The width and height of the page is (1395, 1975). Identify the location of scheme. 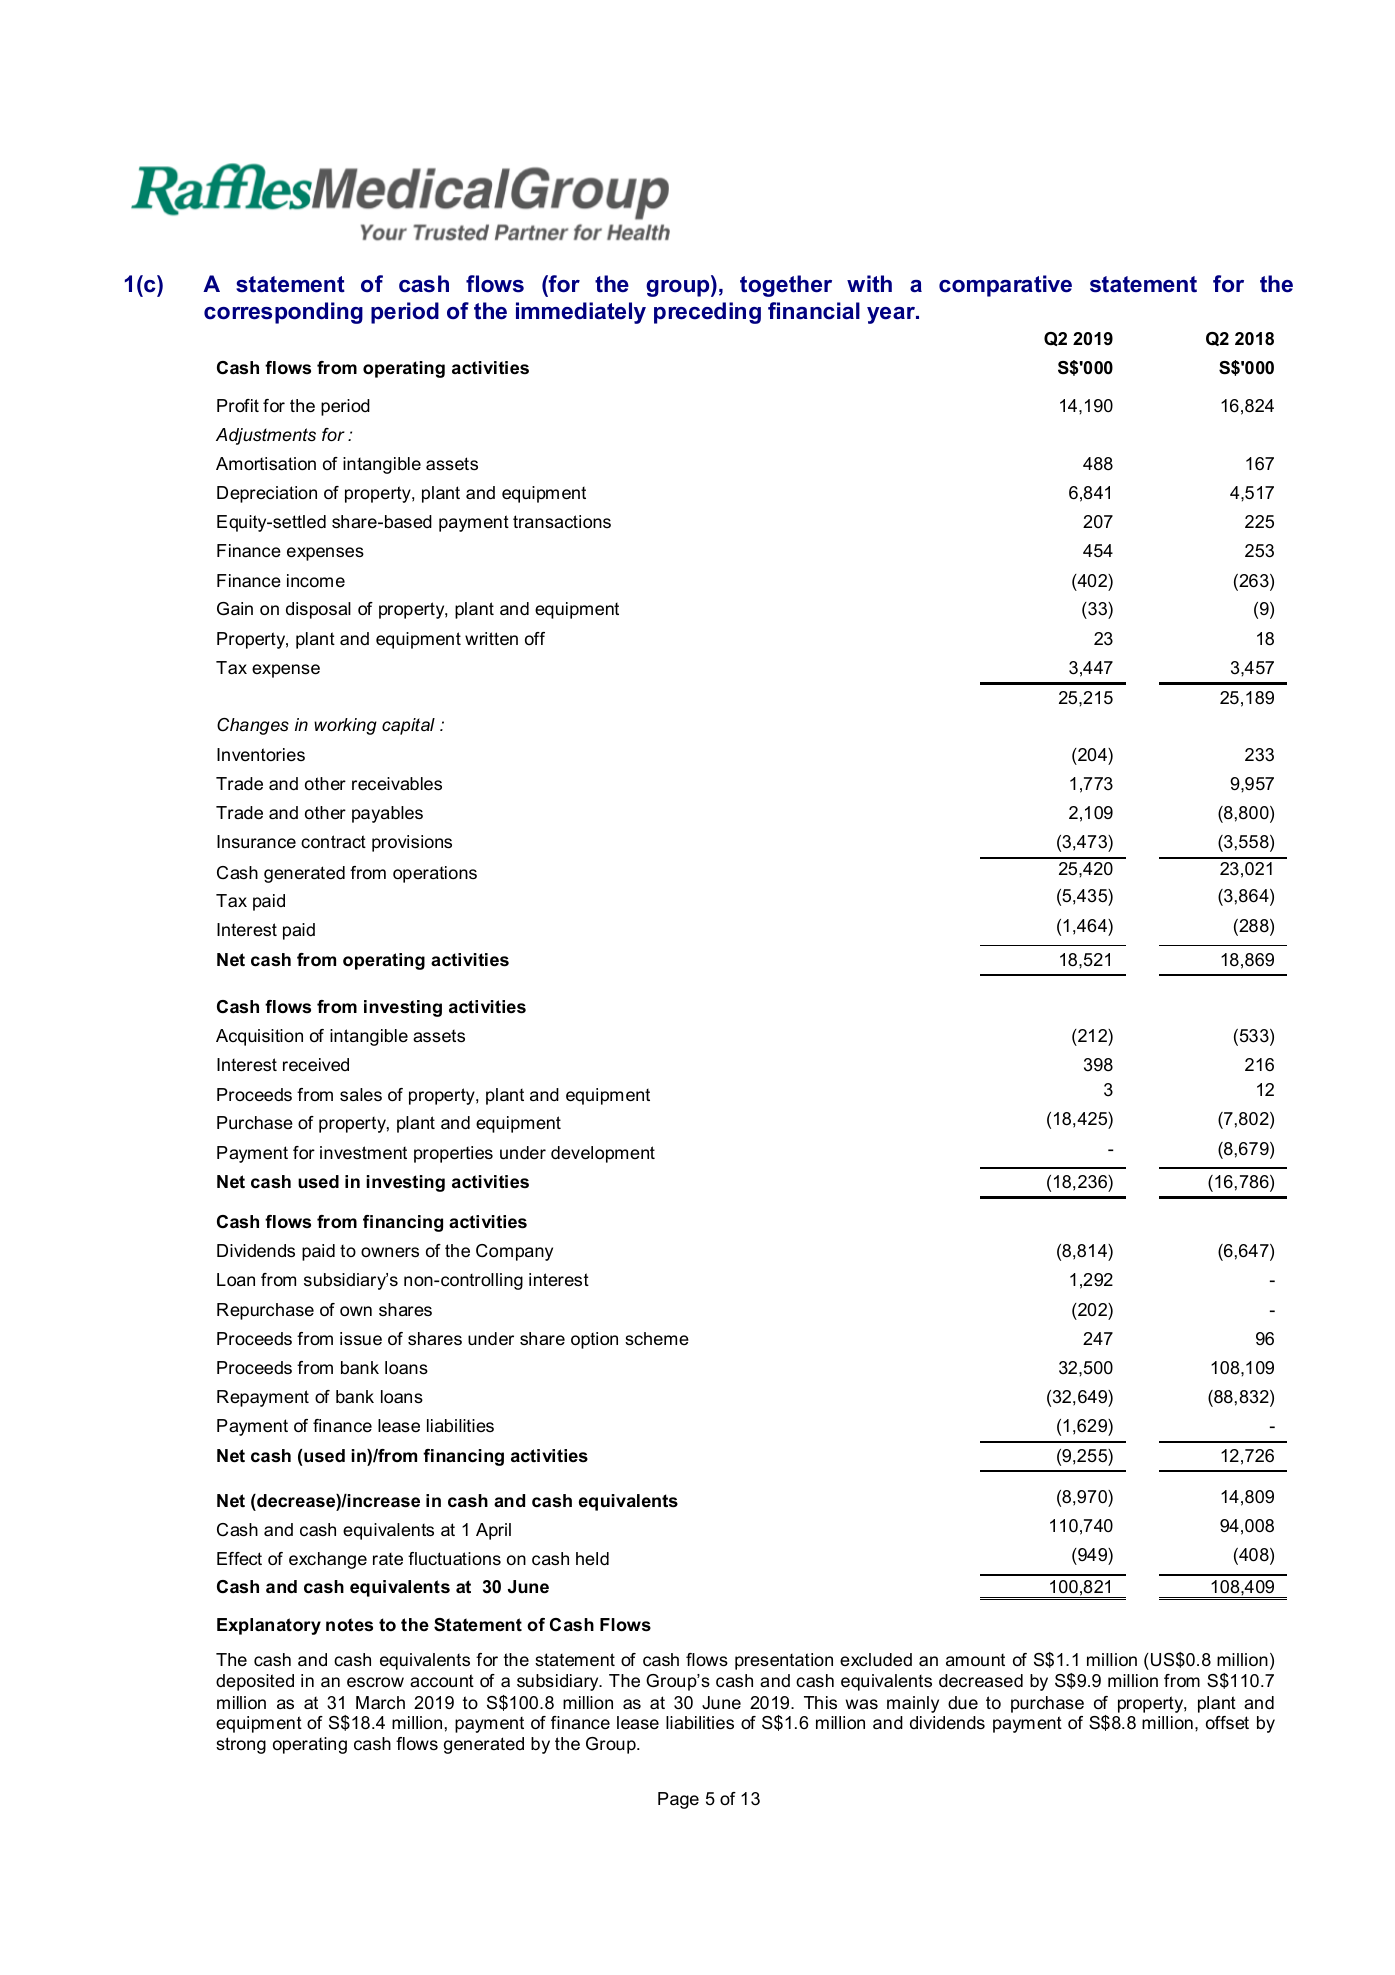
(657, 1339).
